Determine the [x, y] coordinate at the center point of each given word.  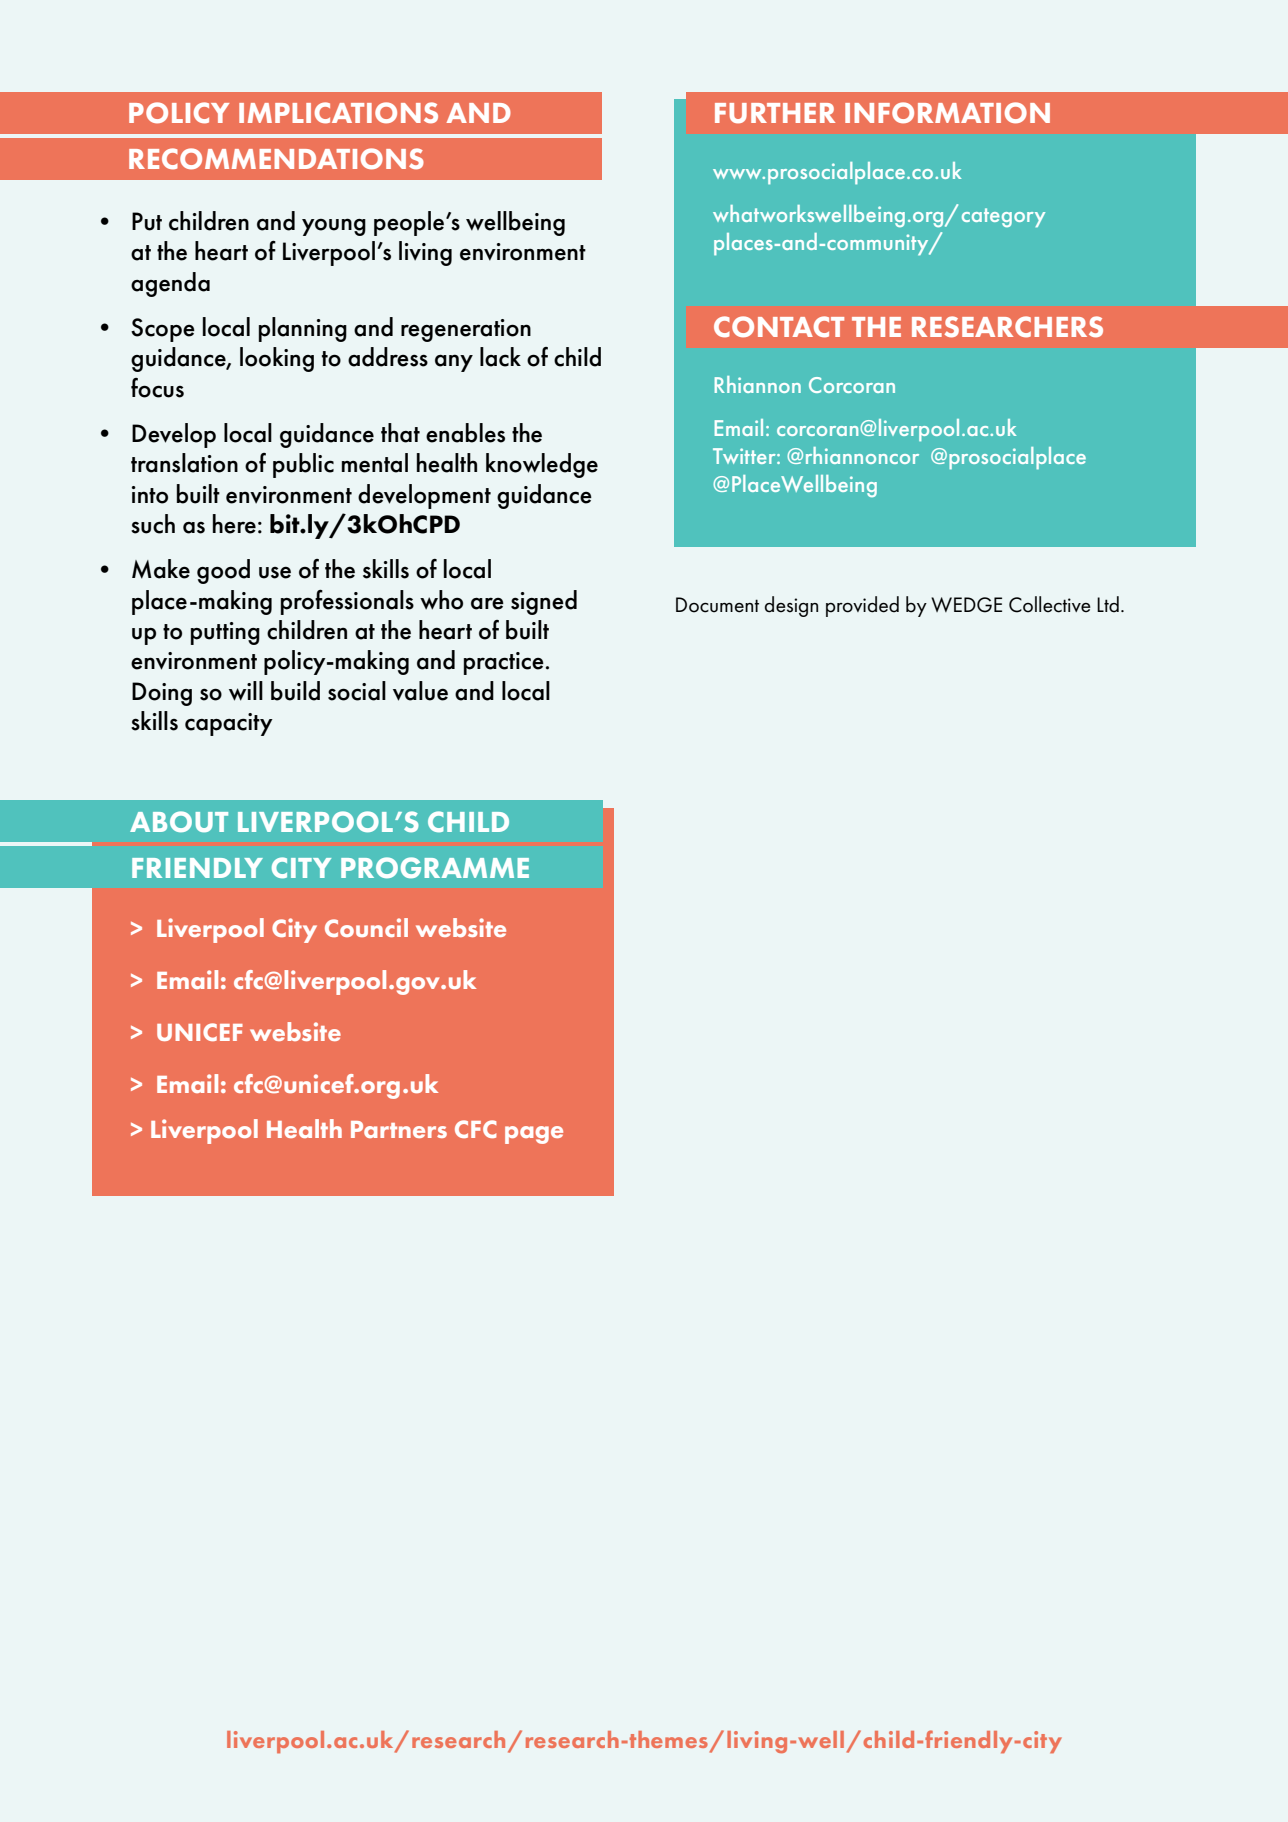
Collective [1050, 604]
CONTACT [779, 327]
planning [303, 329]
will [246, 691]
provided [862, 606]
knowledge [542, 465]
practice [504, 663]
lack [500, 357]
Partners [399, 1129]
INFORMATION [947, 113]
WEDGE [966, 605]
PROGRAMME [435, 867]
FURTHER [775, 113]
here [234, 524]
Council [366, 927]
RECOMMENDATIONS [276, 159]
